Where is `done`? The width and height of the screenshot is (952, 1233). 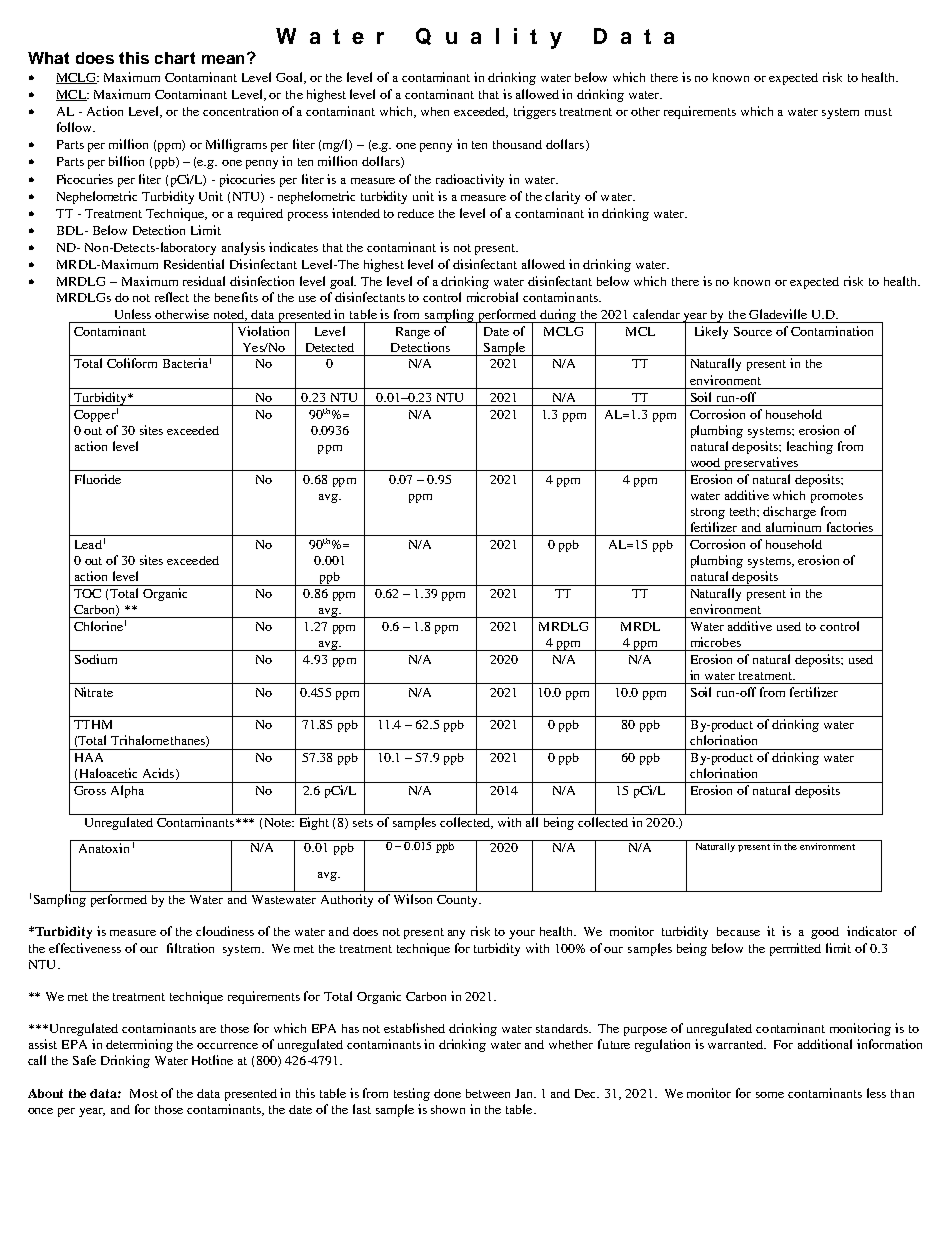 done is located at coordinates (447, 1093).
